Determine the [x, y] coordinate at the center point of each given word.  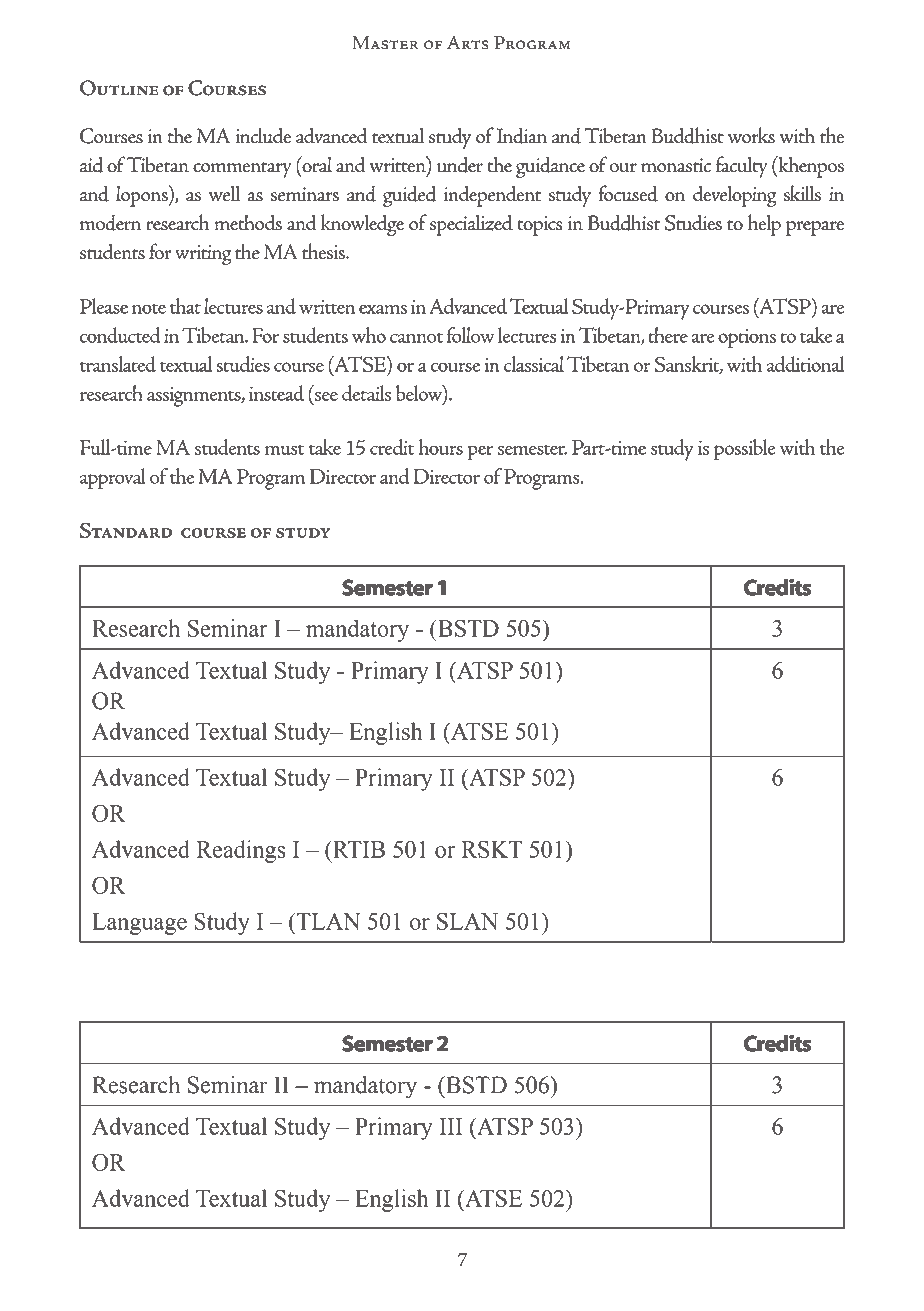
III [451, 1126]
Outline [119, 88]
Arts [468, 43]
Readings [241, 851]
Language [139, 924]
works [751, 135]
